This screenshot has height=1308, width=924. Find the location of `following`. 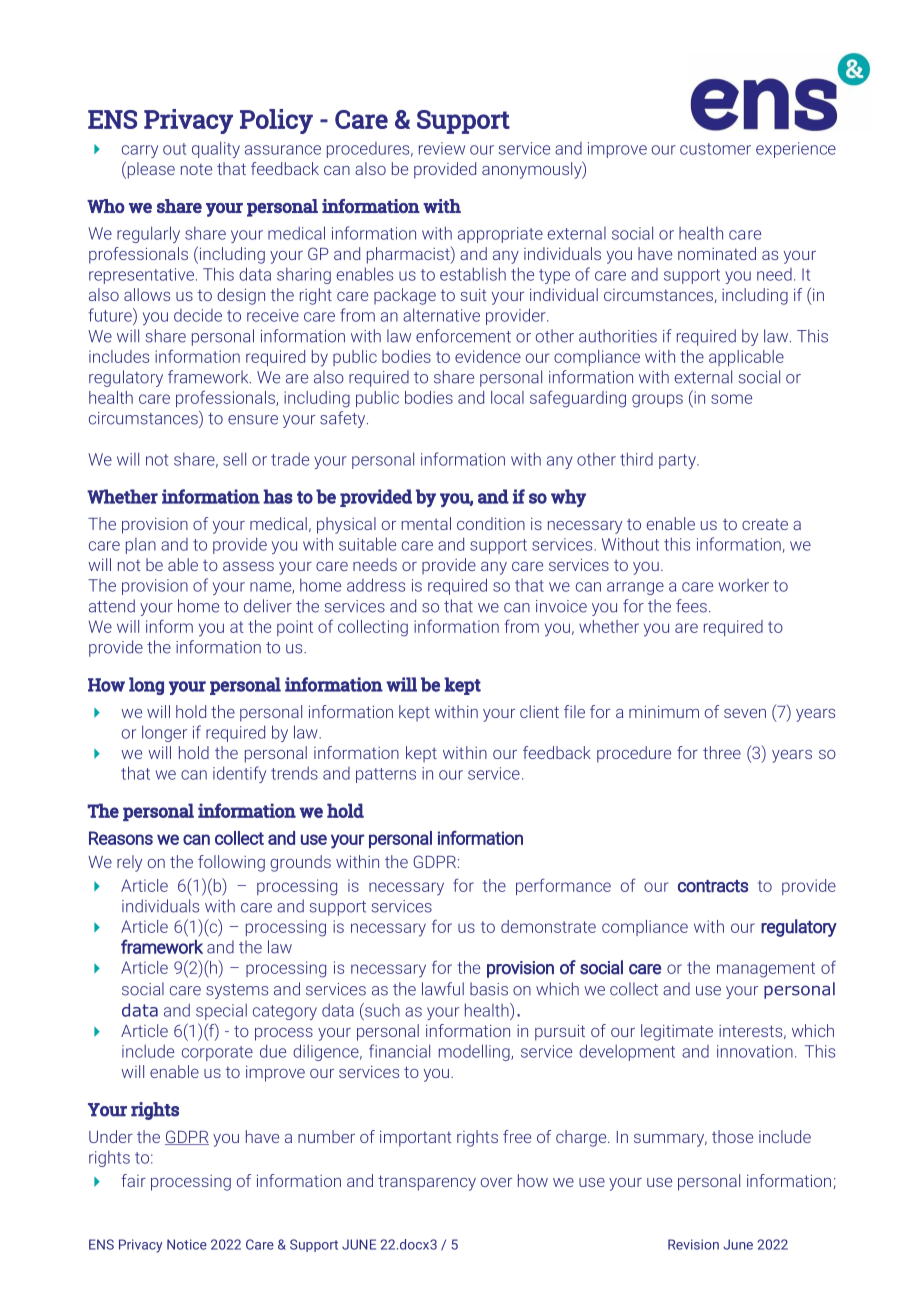

following is located at coordinates (231, 863).
